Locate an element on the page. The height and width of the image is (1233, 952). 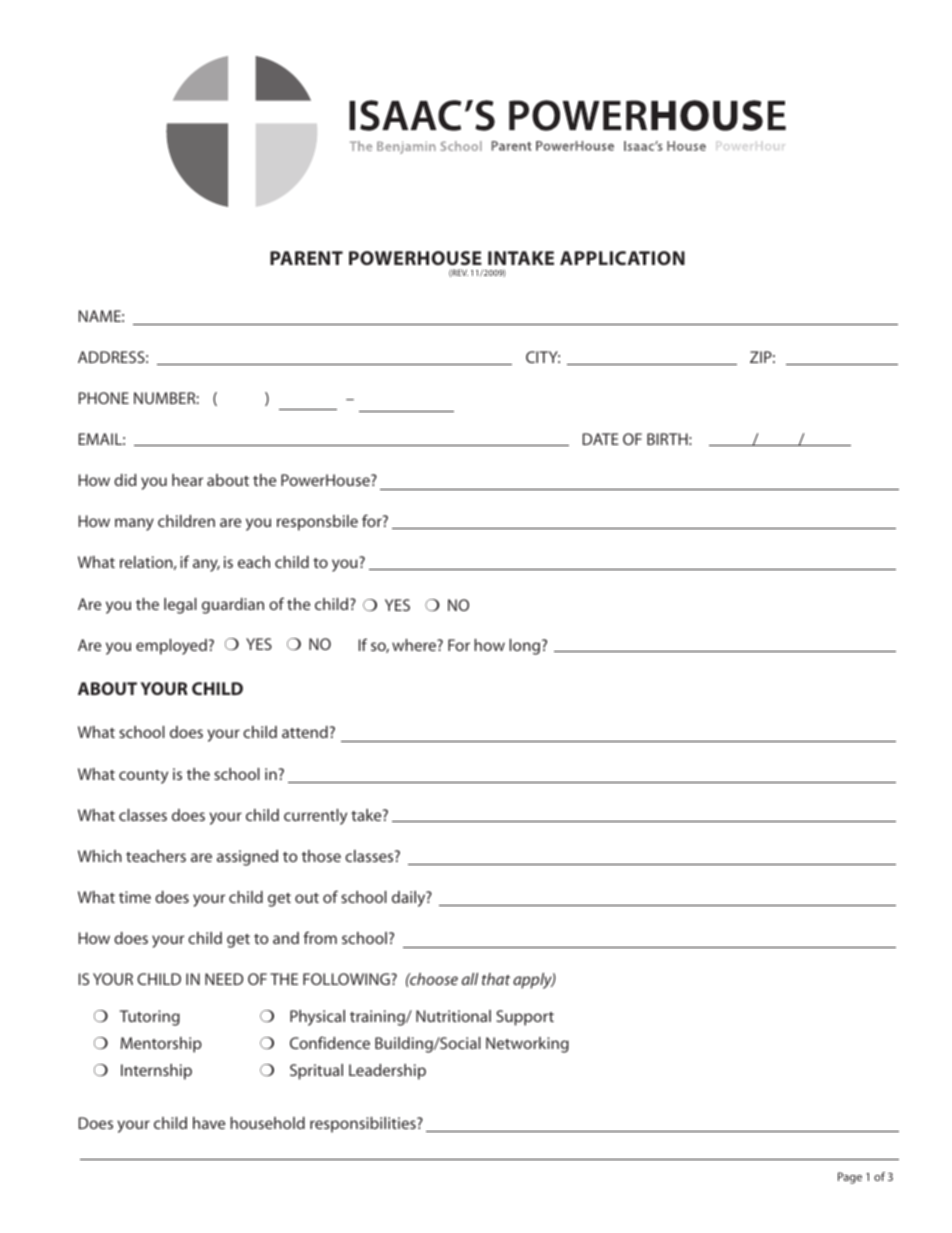
responsibilities is located at coordinates (364, 1125).
